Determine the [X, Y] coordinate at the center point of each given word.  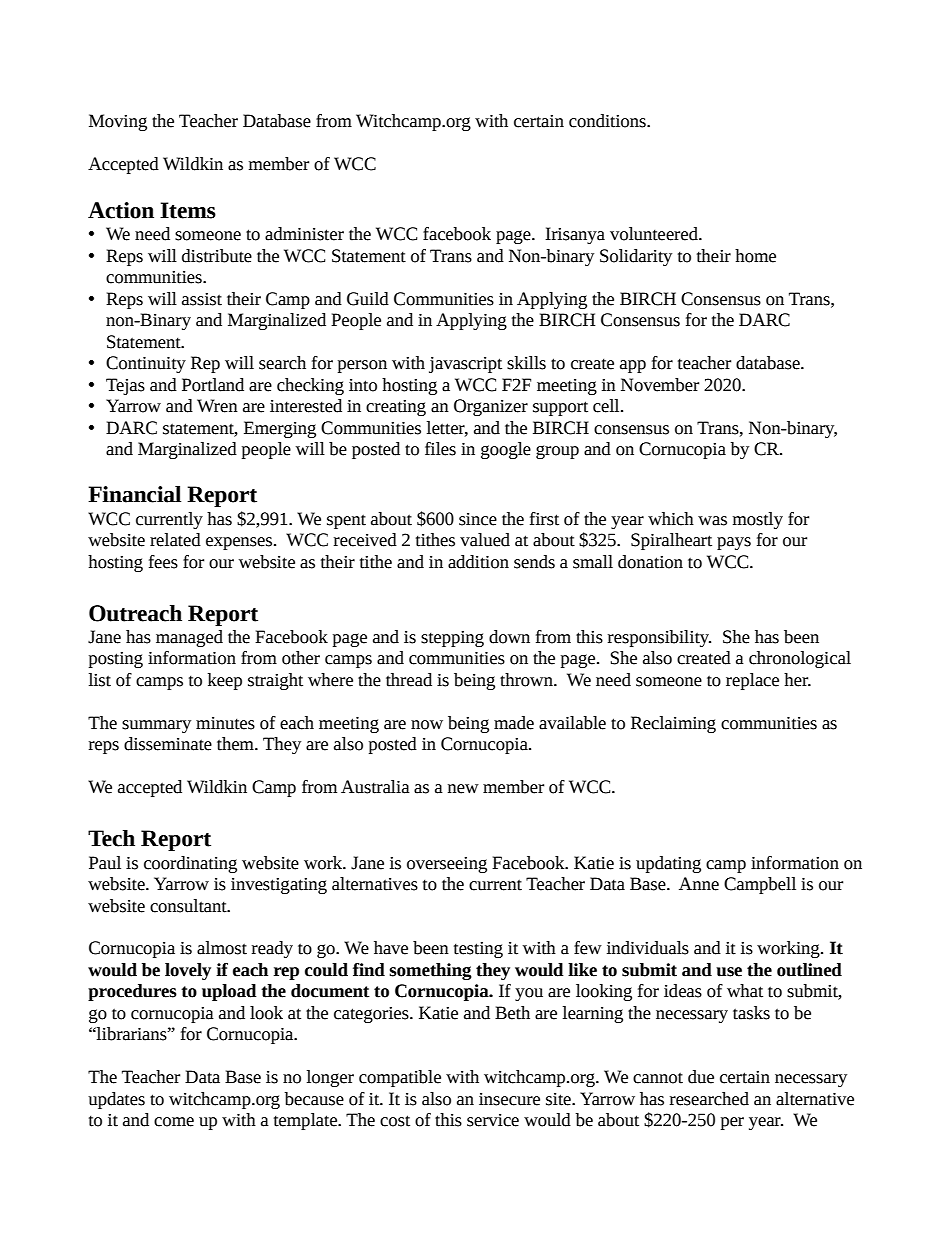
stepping [452, 639]
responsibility [659, 638]
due [701, 1077]
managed [189, 638]
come [174, 1122]
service [493, 1120]
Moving [118, 122]
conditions [608, 121]
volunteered [655, 234]
